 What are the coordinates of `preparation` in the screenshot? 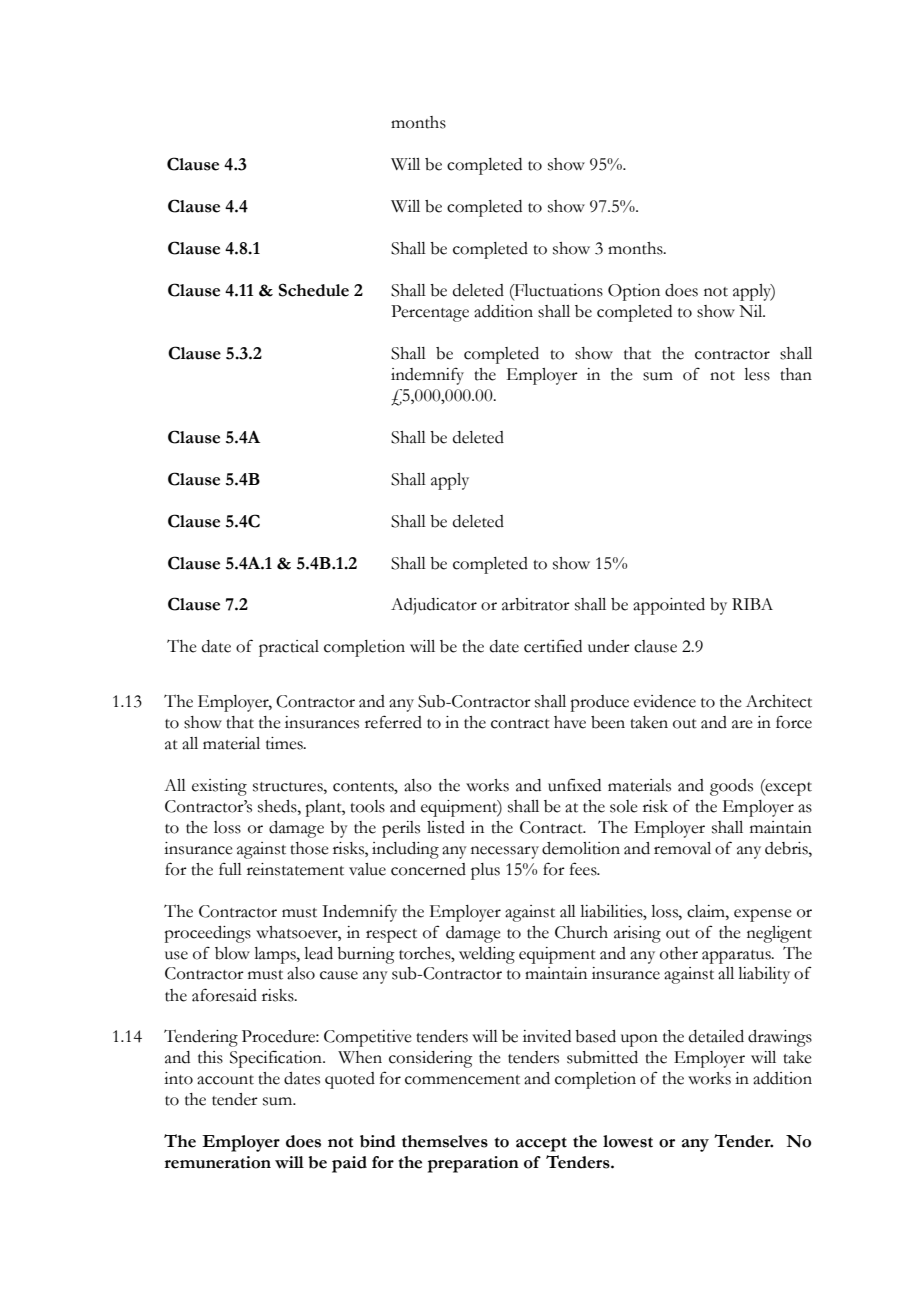 It's located at (473, 1164).
